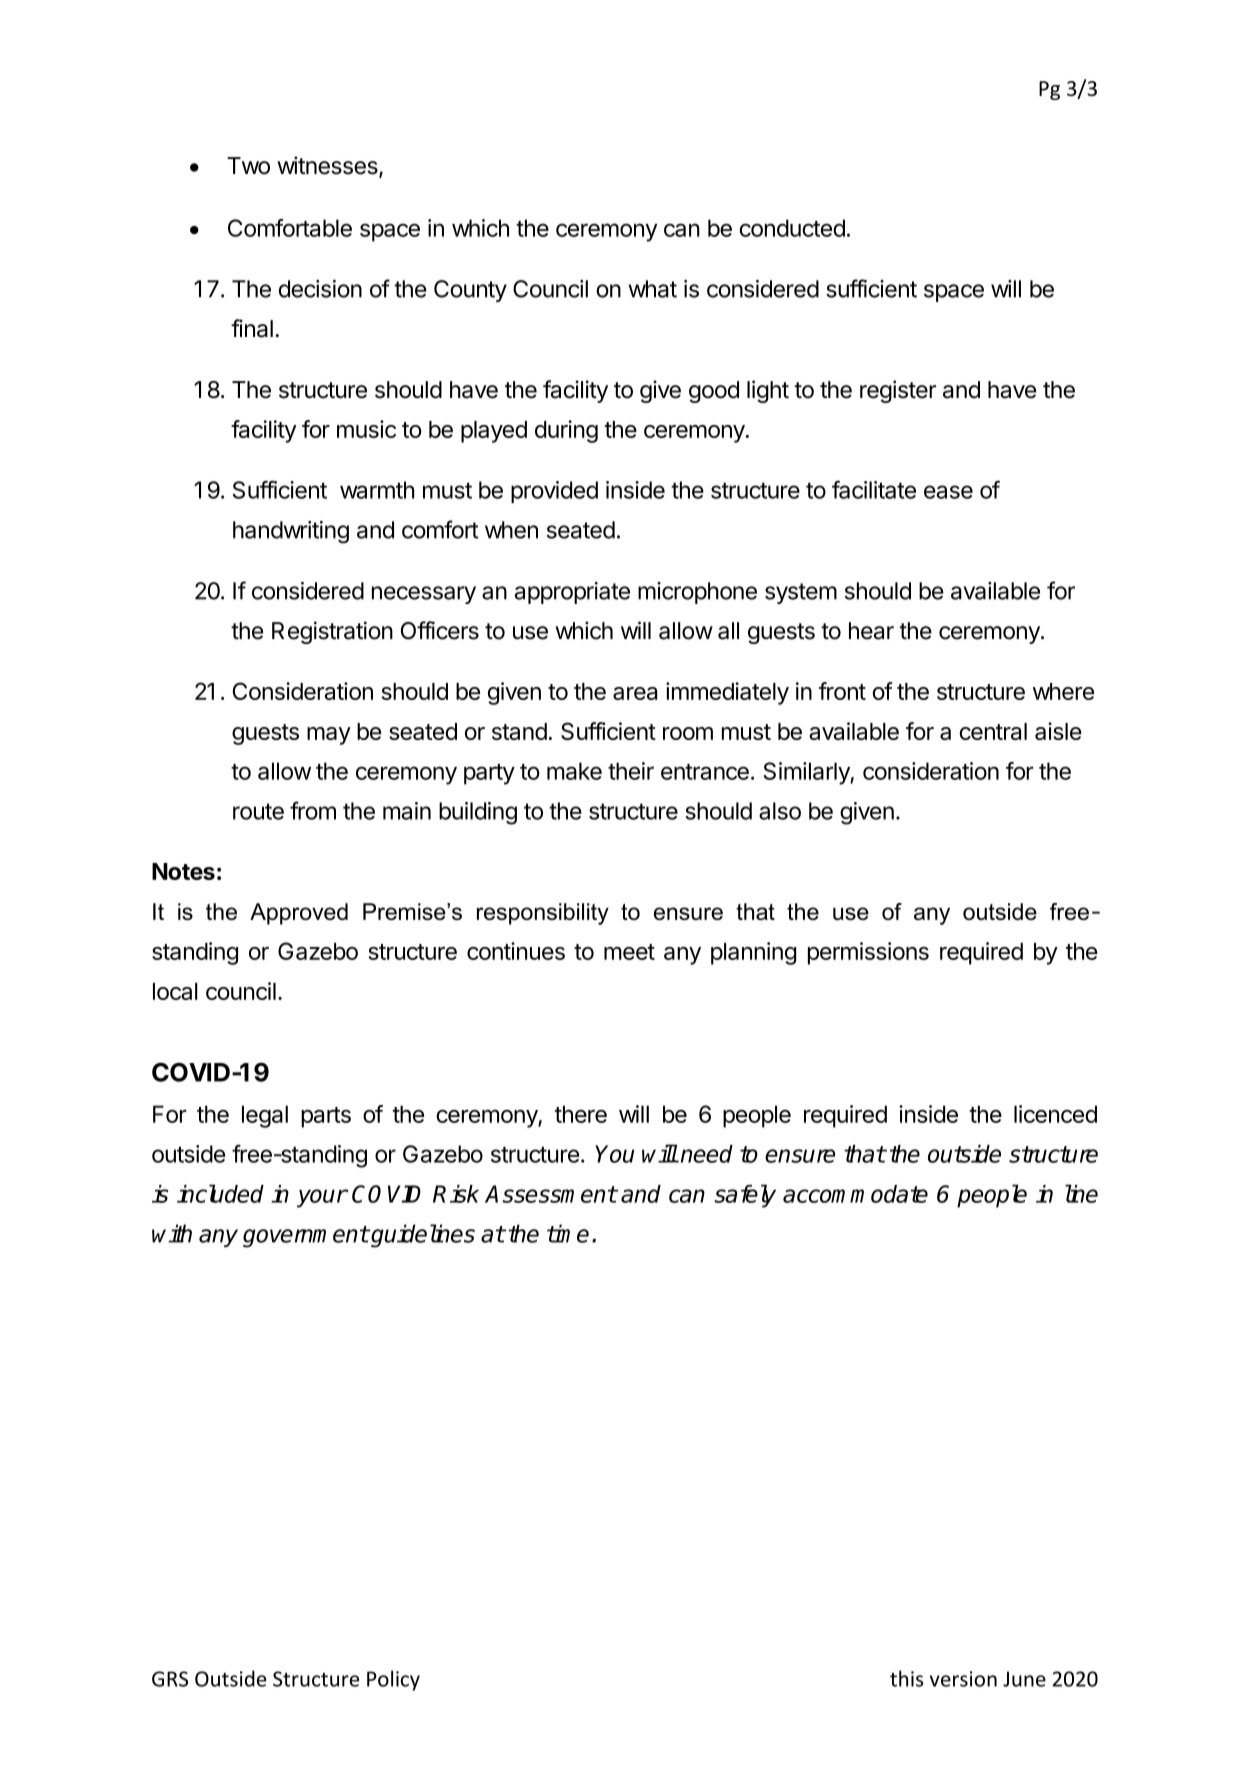  Describe the element at coordinates (248, 166) in the document. I see `Two` at that location.
